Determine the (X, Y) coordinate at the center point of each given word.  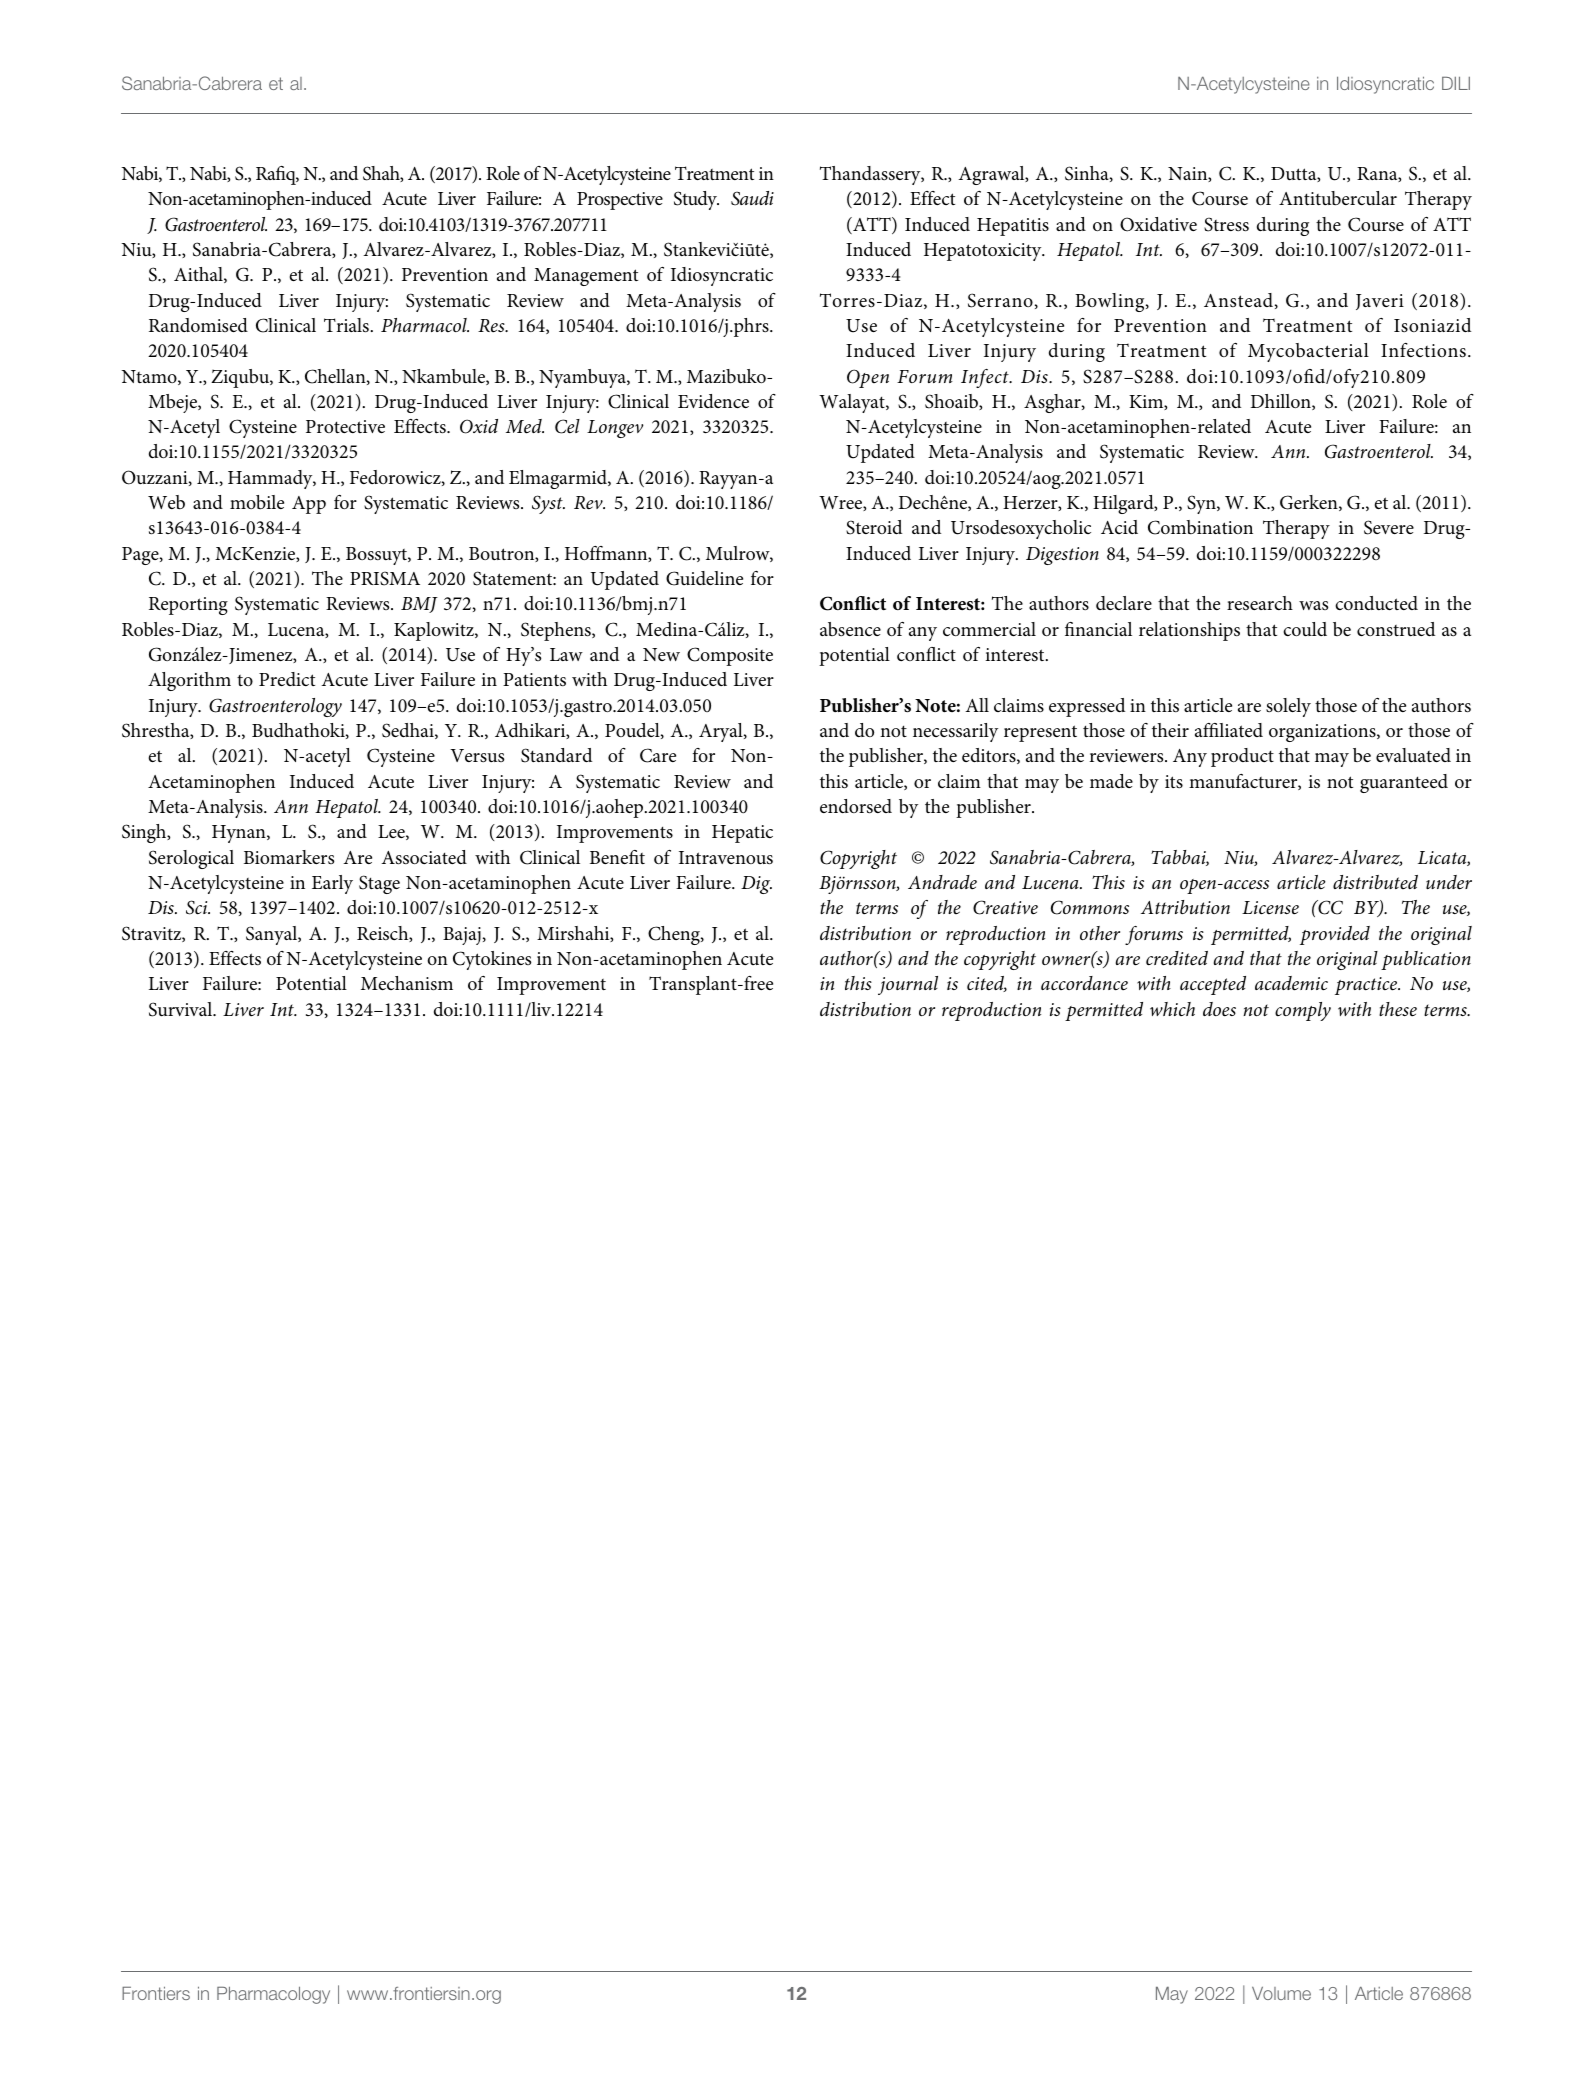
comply (1303, 1011)
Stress (1226, 224)
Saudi (752, 198)
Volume (1281, 1993)
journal (908, 985)
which (1172, 1009)
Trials (346, 325)
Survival (182, 1009)
